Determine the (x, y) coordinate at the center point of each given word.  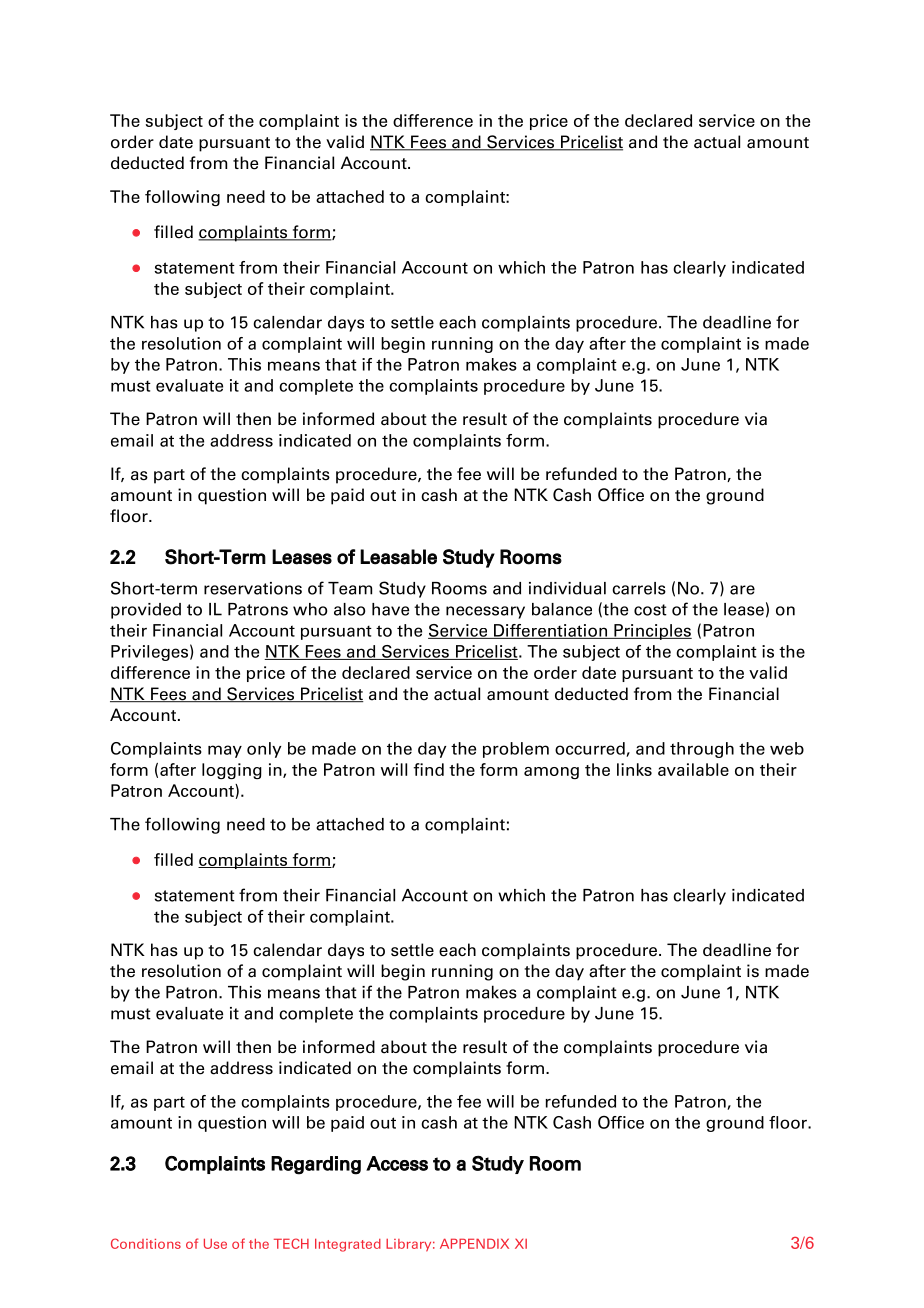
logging (232, 771)
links (634, 769)
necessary (485, 612)
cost (650, 610)
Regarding (316, 1165)
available (693, 769)
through (702, 750)
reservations (253, 588)
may (225, 751)
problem (516, 750)
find (429, 769)
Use (215, 1243)
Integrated (348, 1245)
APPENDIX (474, 1243)
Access (397, 1163)
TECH (291, 1243)
